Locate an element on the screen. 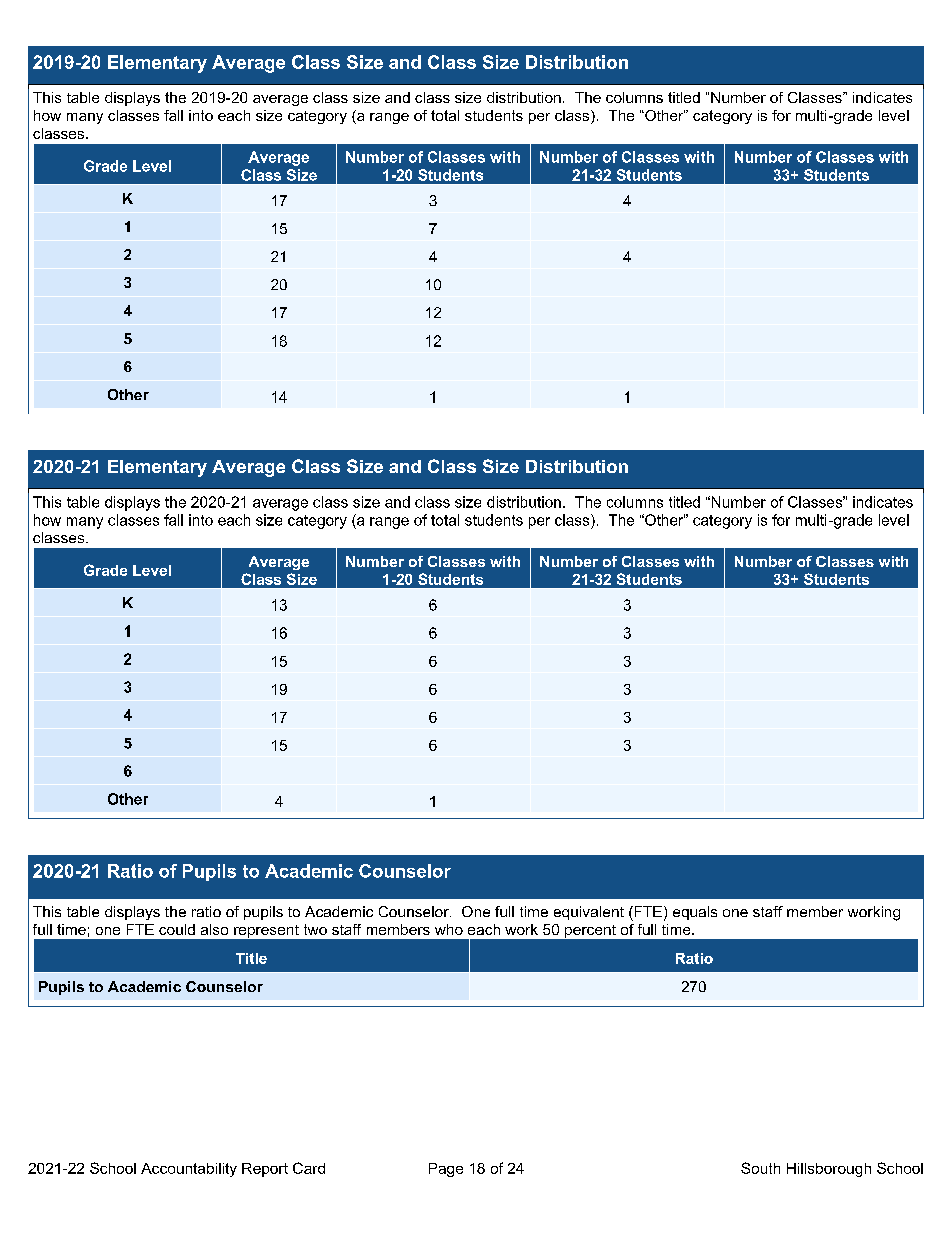 This screenshot has height=1233, width=952. who is located at coordinates (449, 929).
